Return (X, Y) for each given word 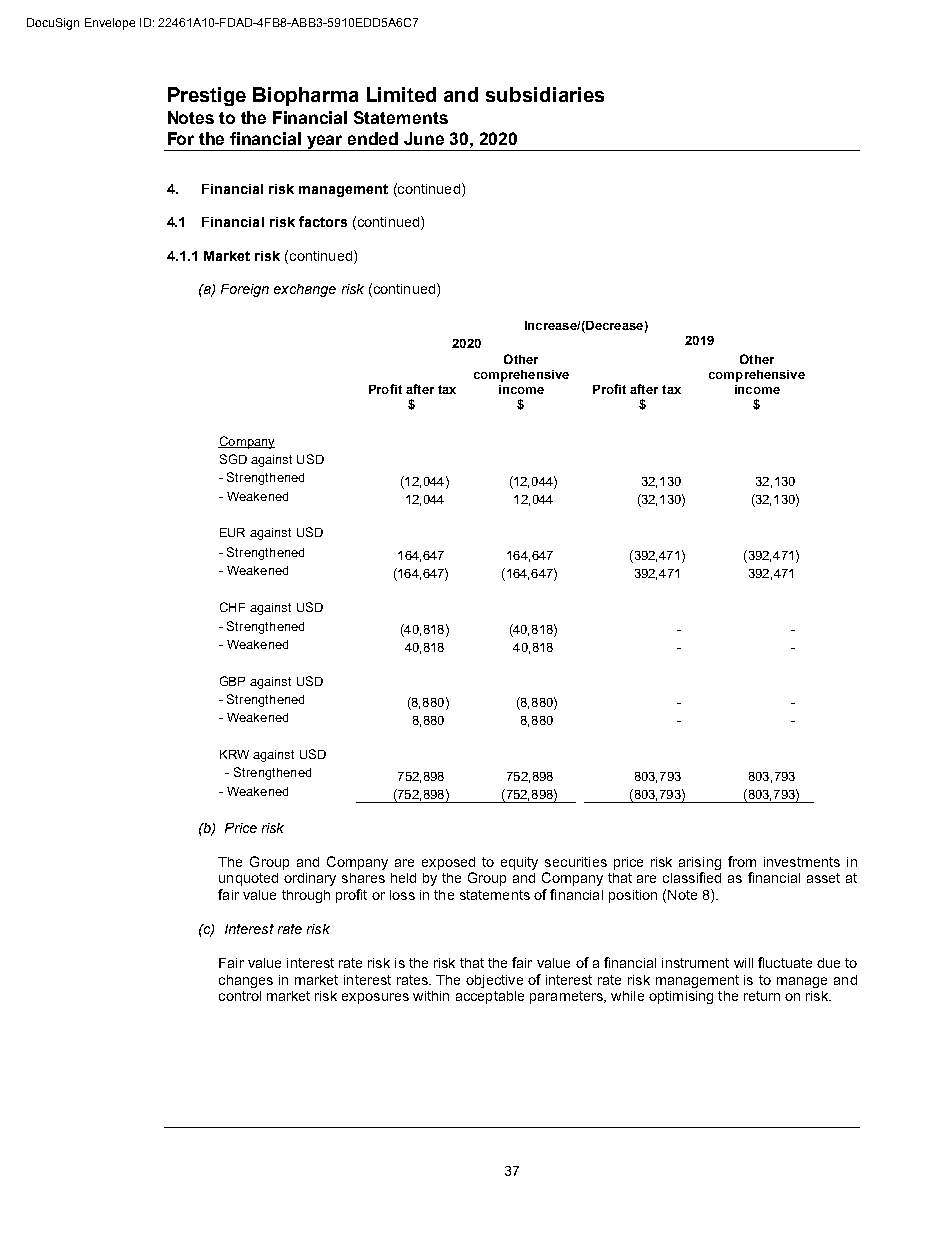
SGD (233, 459)
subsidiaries (545, 94)
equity (519, 863)
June (424, 138)
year (325, 143)
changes (246, 981)
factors (323, 221)
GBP (232, 681)
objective (494, 981)
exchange (305, 290)
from (742, 861)
